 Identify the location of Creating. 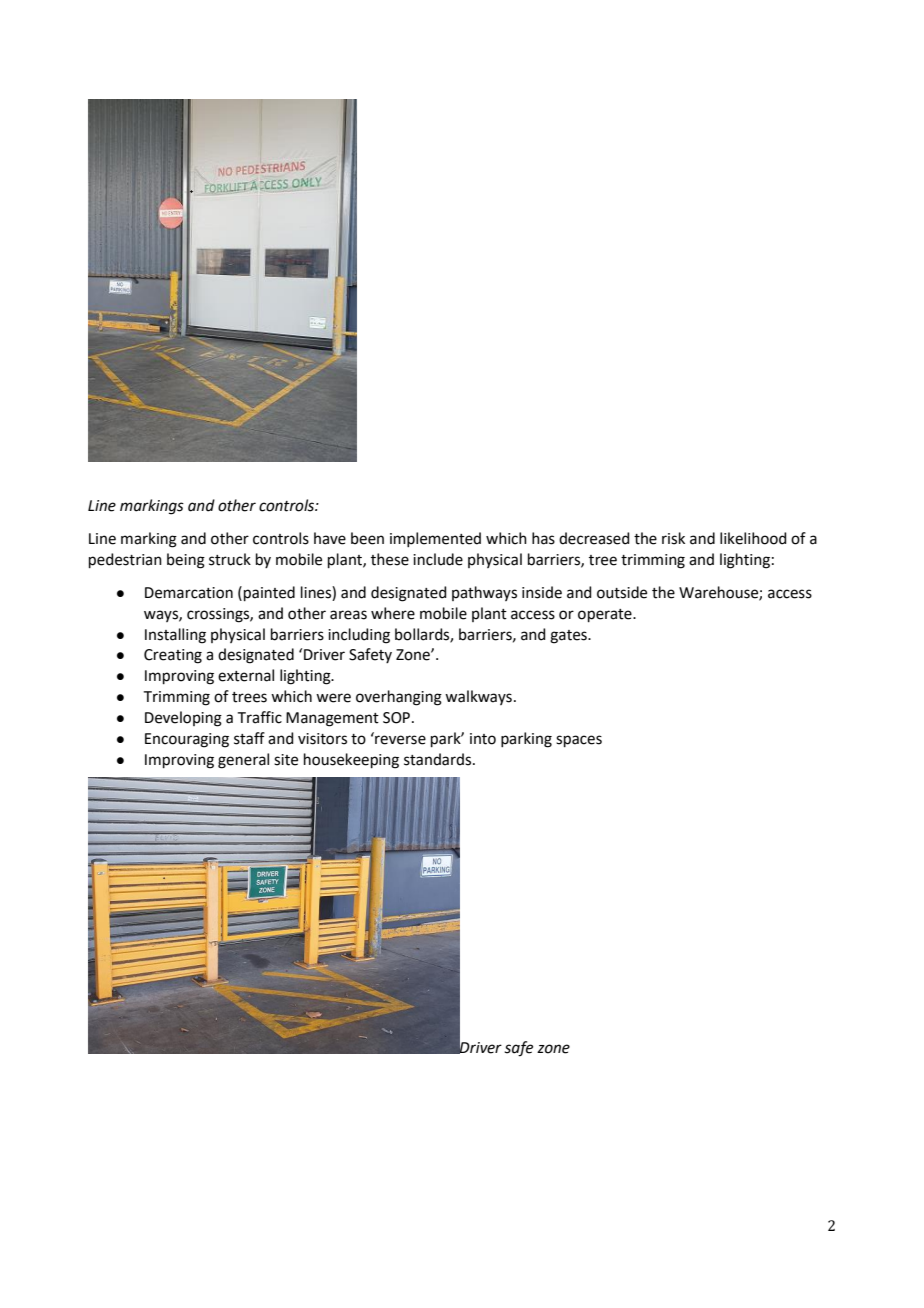
(173, 656).
